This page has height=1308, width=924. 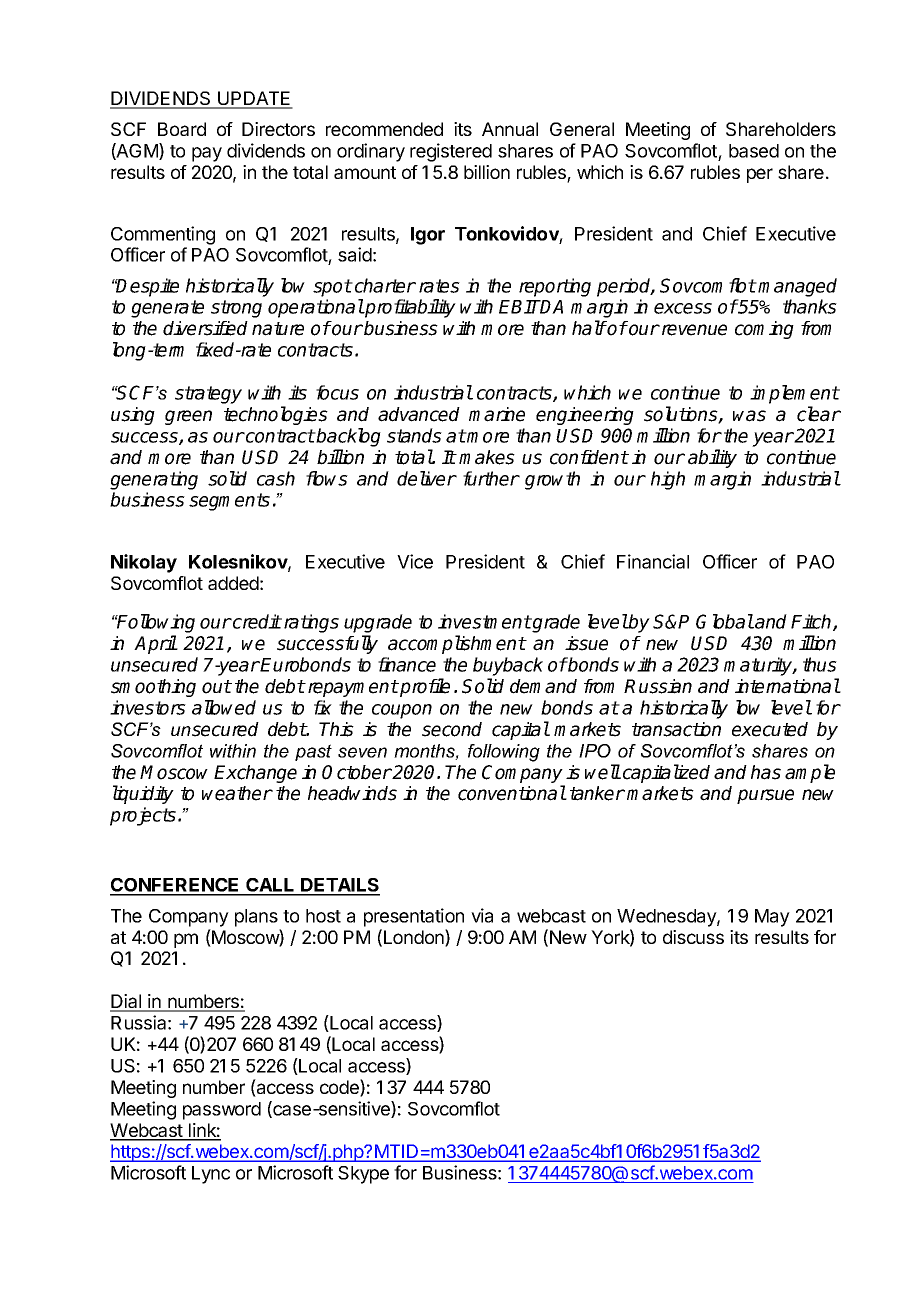 I want to click on based, so click(x=754, y=151).
